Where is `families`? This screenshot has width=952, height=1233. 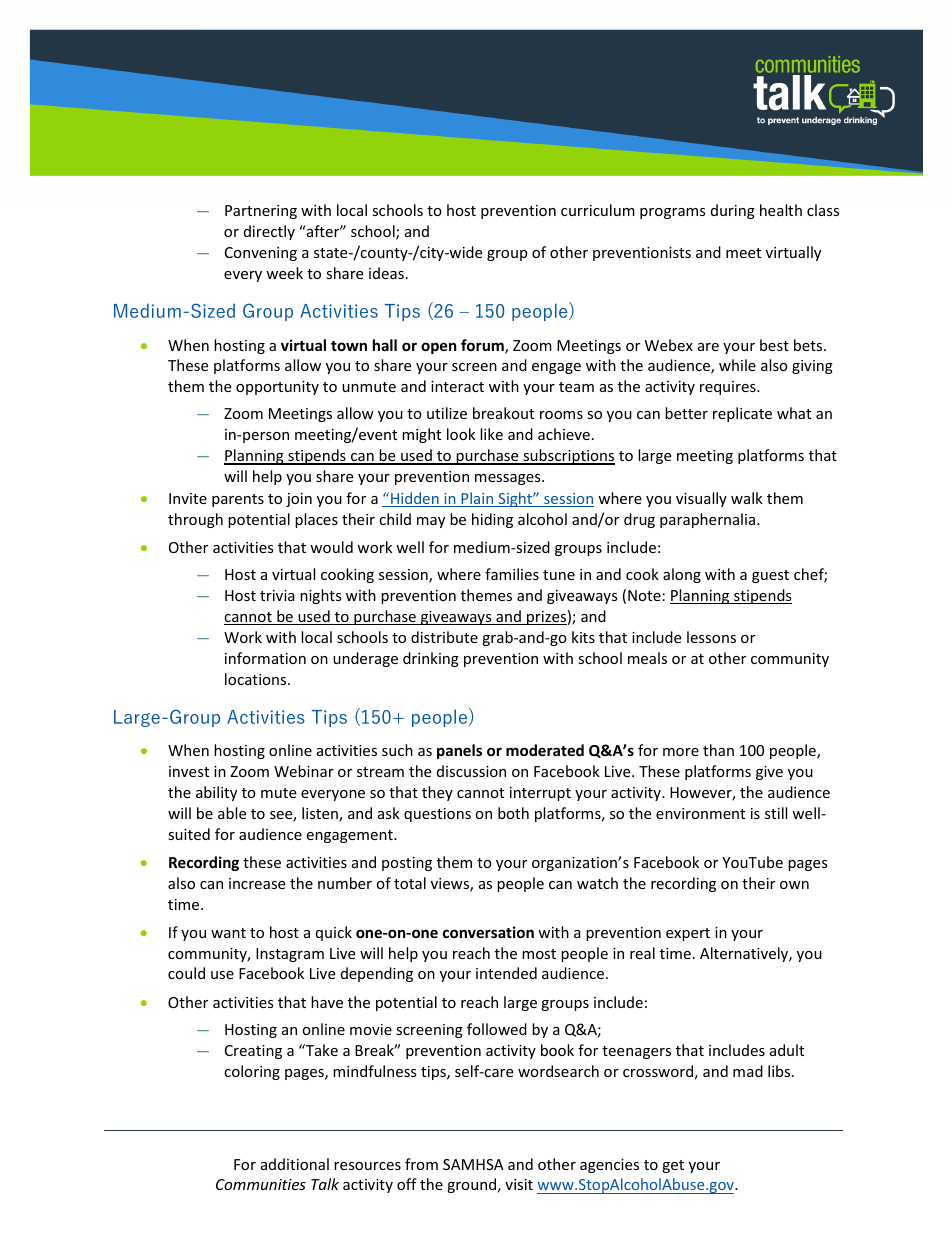 families is located at coordinates (512, 574).
